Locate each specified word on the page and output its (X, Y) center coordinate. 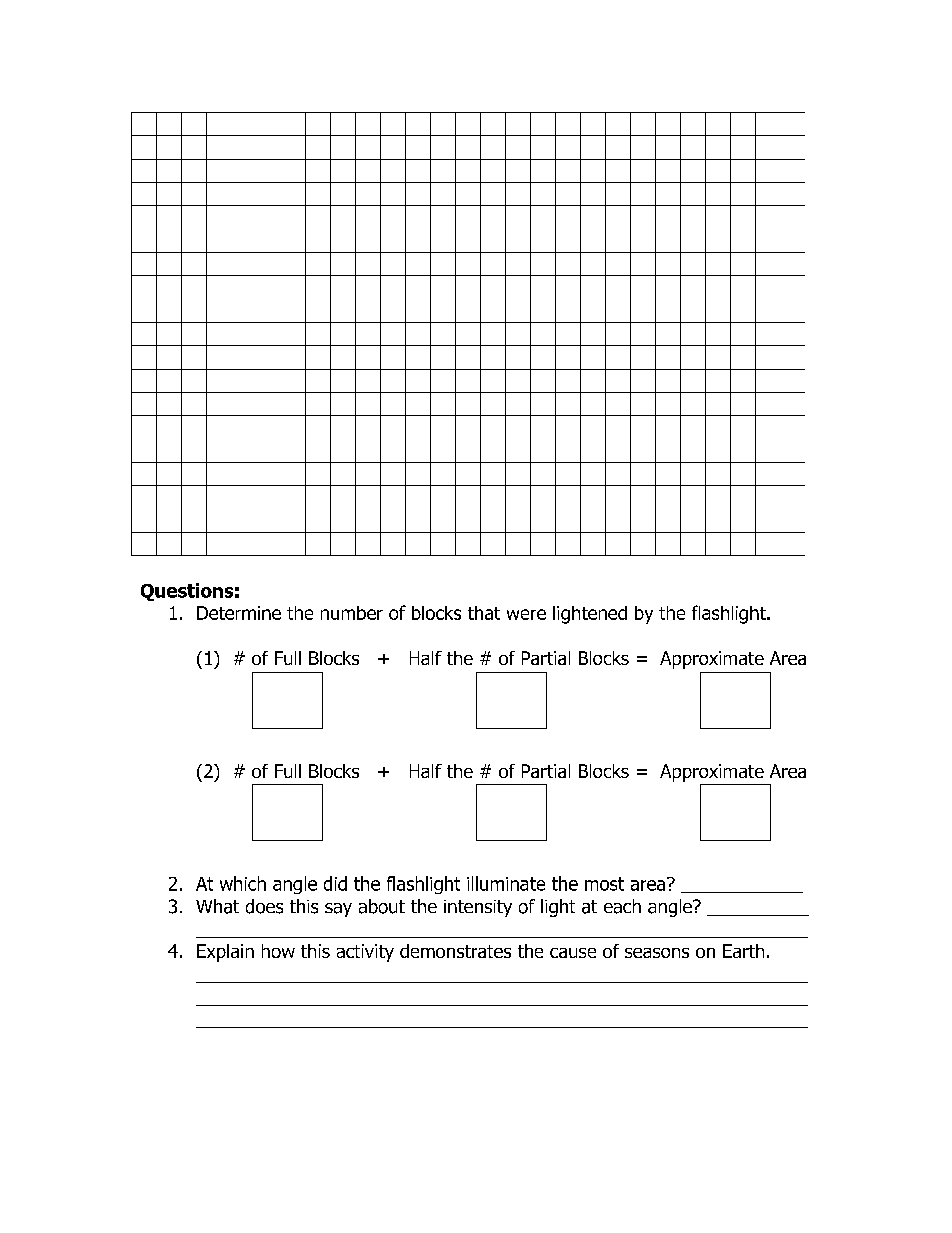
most (604, 884)
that (484, 613)
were (526, 614)
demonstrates (455, 951)
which (243, 883)
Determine (239, 613)
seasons (657, 953)
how (278, 951)
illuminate (506, 883)
